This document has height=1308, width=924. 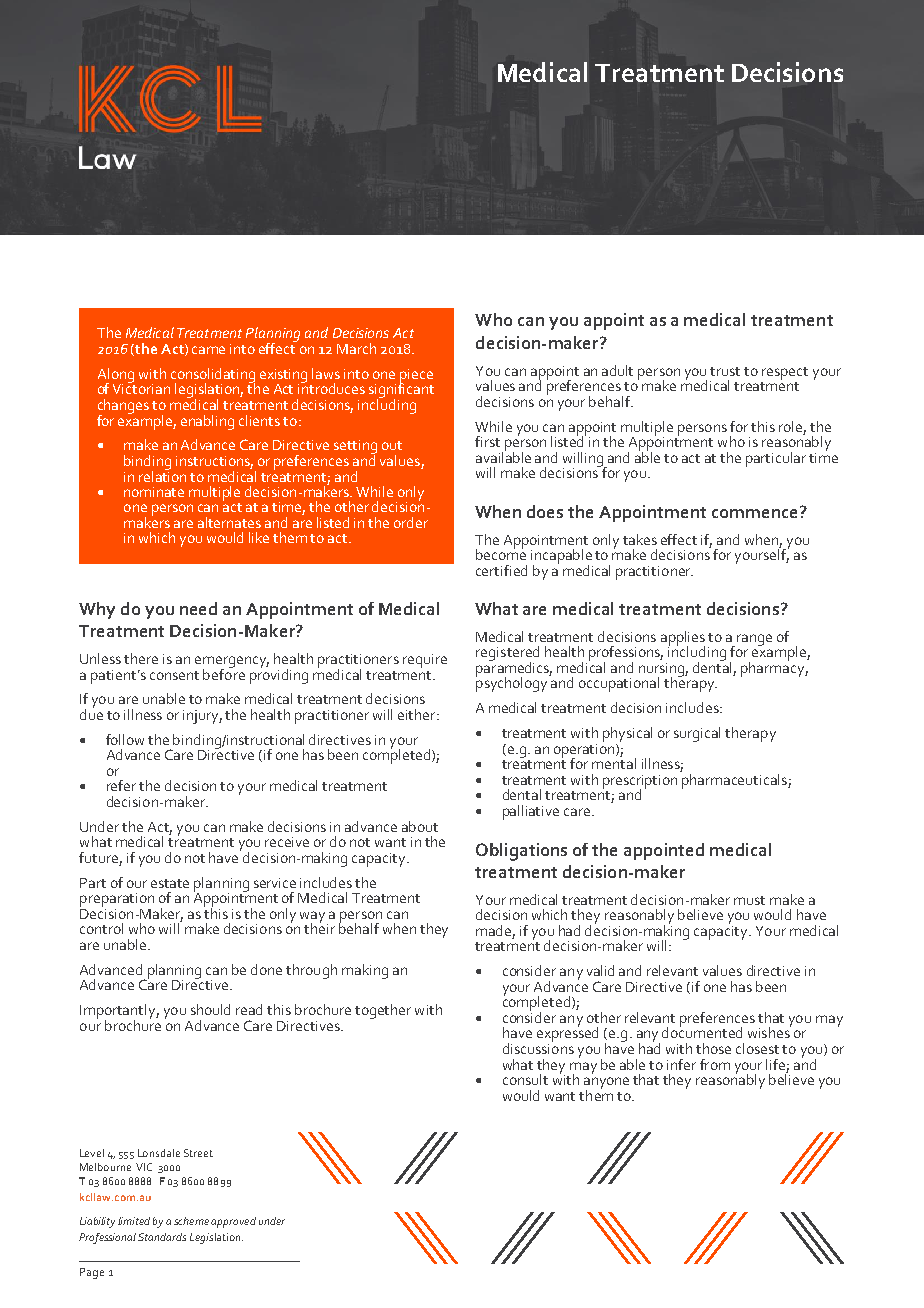 What do you see at coordinates (174, 675) in the document?
I see `consent` at bounding box center [174, 675].
